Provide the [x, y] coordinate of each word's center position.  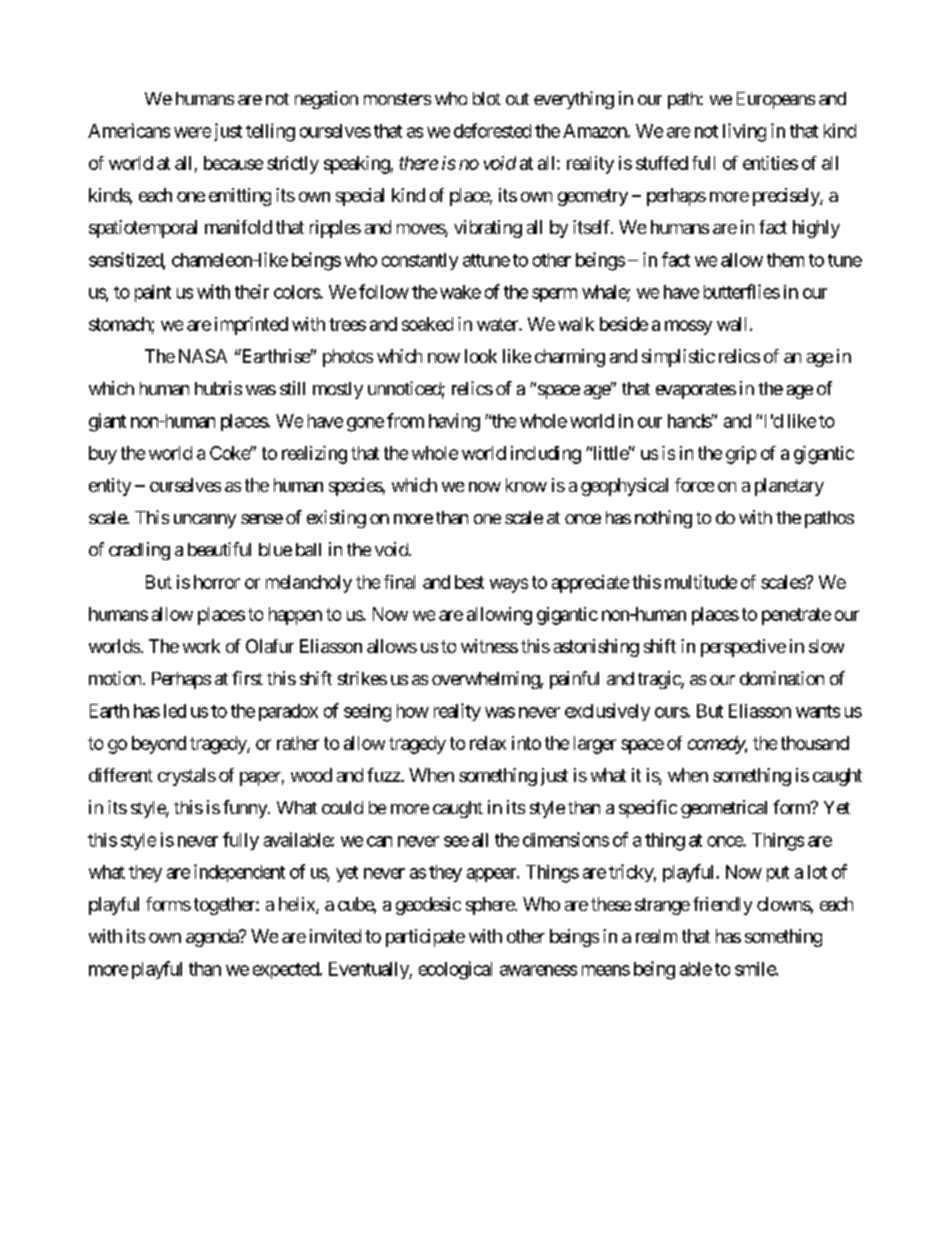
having [454, 422]
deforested [492, 130]
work [201, 646]
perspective [743, 648]
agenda [213, 938]
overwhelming [486, 680]
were [192, 132]
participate [425, 938]
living [744, 132]
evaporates [696, 391]
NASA [203, 356]
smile [756, 969]
